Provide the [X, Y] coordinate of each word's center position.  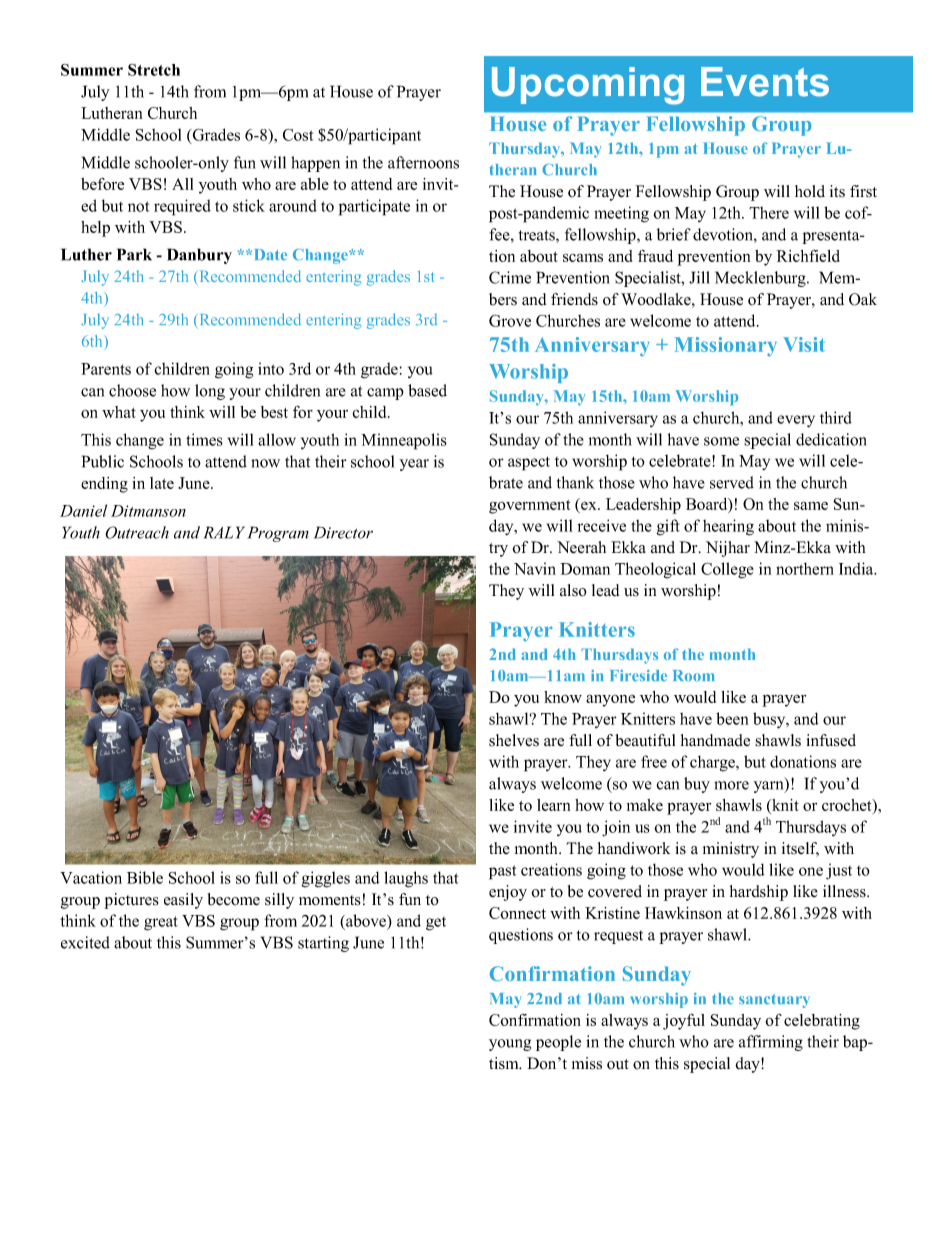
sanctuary [774, 1001]
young [510, 1045]
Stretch [154, 70]
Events [765, 82]
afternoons [423, 162]
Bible [145, 877]
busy [770, 720]
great [161, 923]
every [796, 421]
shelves [514, 740]
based [427, 390]
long [210, 392]
